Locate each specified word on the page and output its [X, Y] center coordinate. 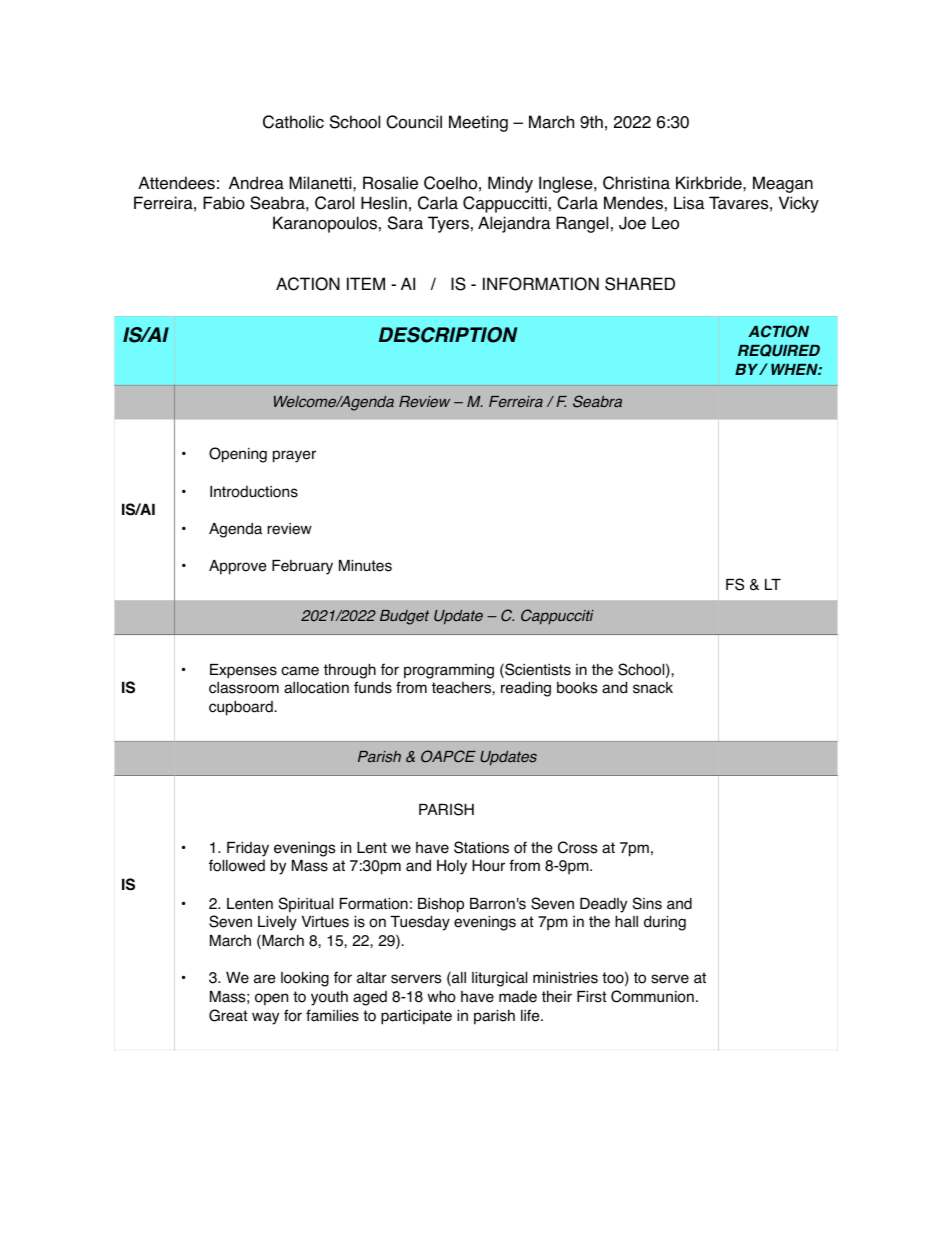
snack [653, 688]
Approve [238, 567]
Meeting [478, 123]
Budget [404, 617]
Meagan [783, 184]
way [265, 1018]
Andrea [256, 183]
